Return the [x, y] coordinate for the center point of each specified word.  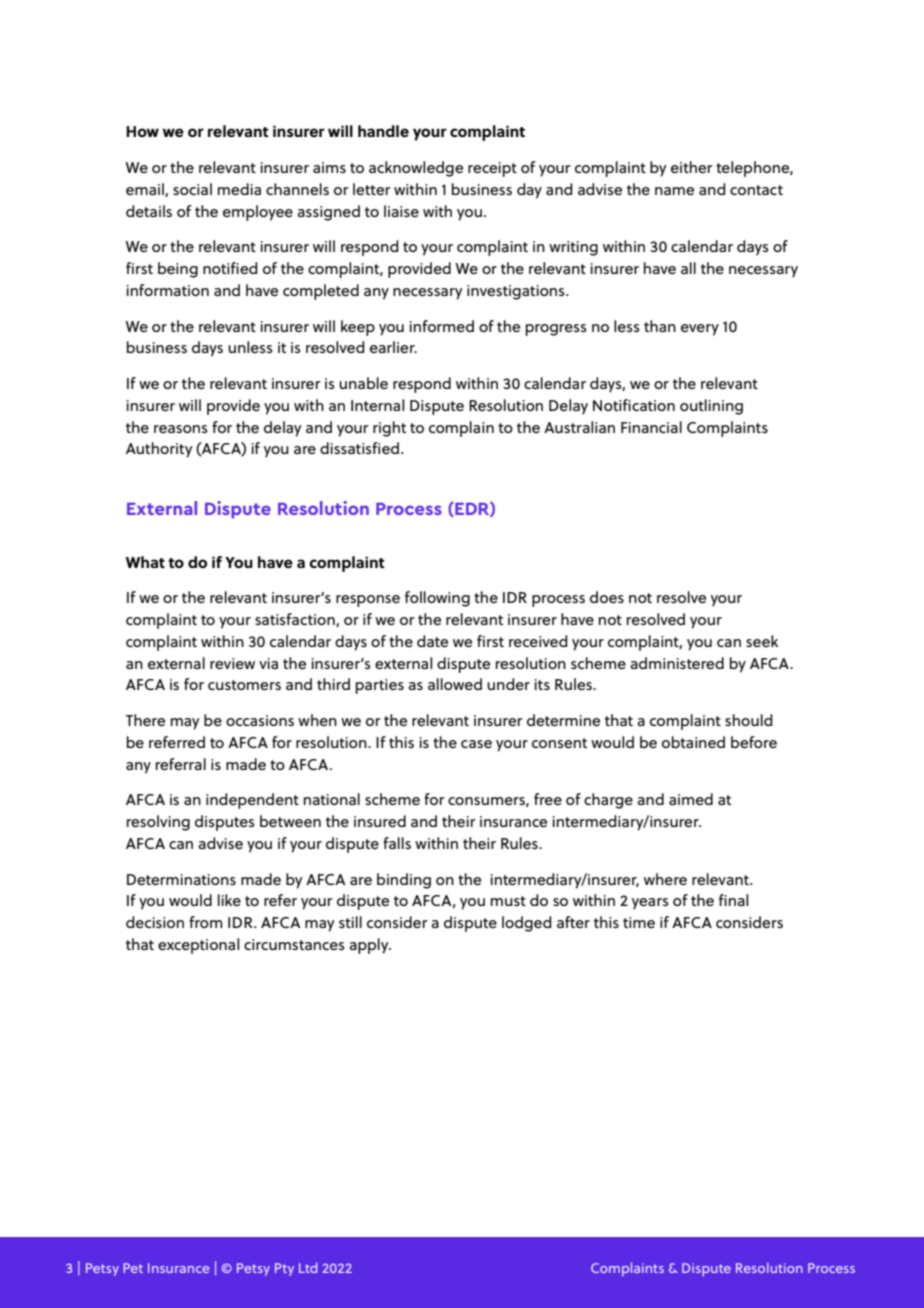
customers [244, 685]
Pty [284, 1269]
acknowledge [416, 169]
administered [677, 663]
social [192, 189]
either [692, 167]
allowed [455, 684]
